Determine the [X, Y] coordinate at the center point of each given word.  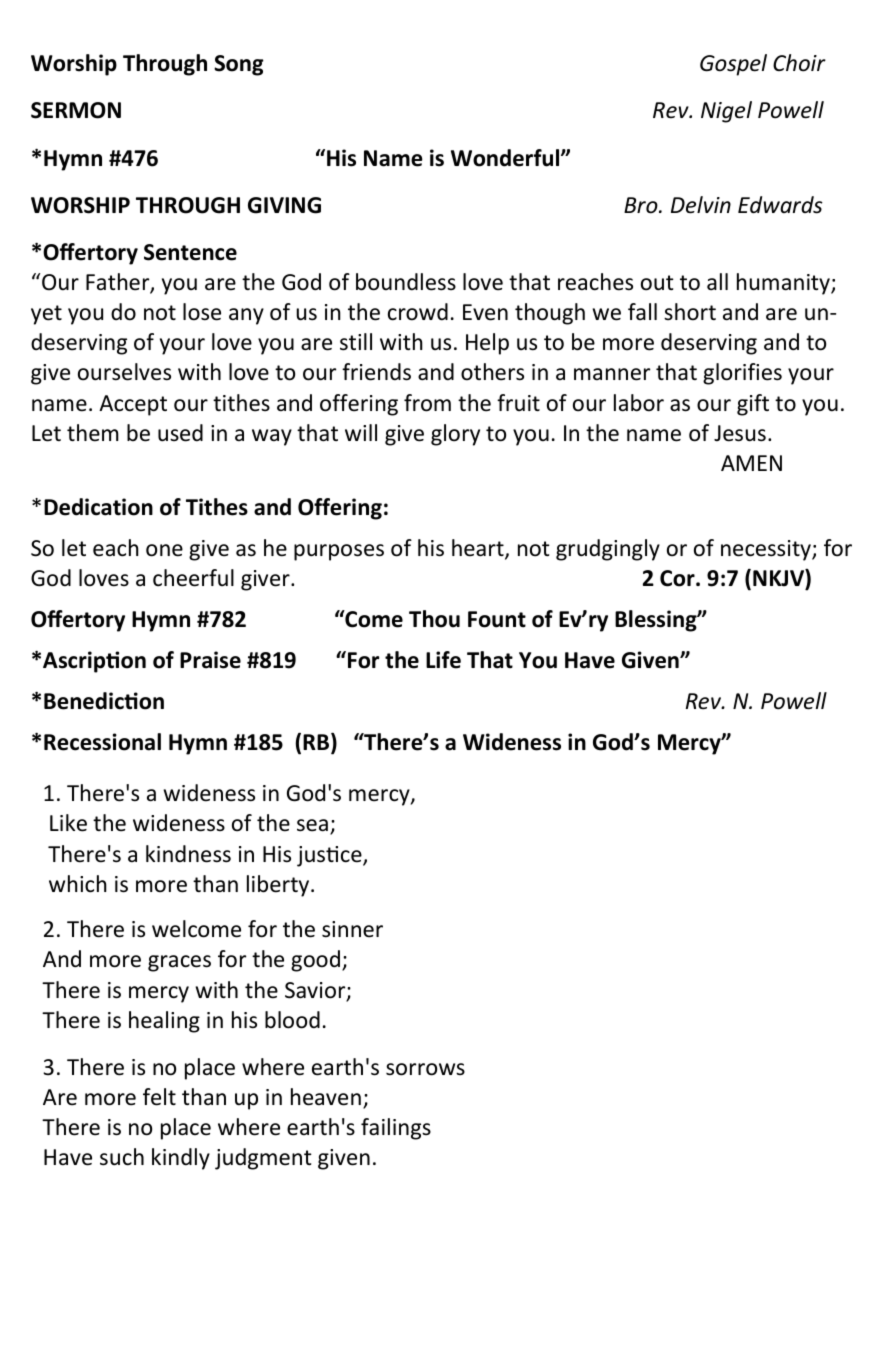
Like [68, 823]
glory [455, 435]
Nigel [726, 112]
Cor [678, 578]
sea [312, 825]
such [122, 1157]
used [180, 433]
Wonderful [506, 158]
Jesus [740, 433]
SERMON [76, 110]
